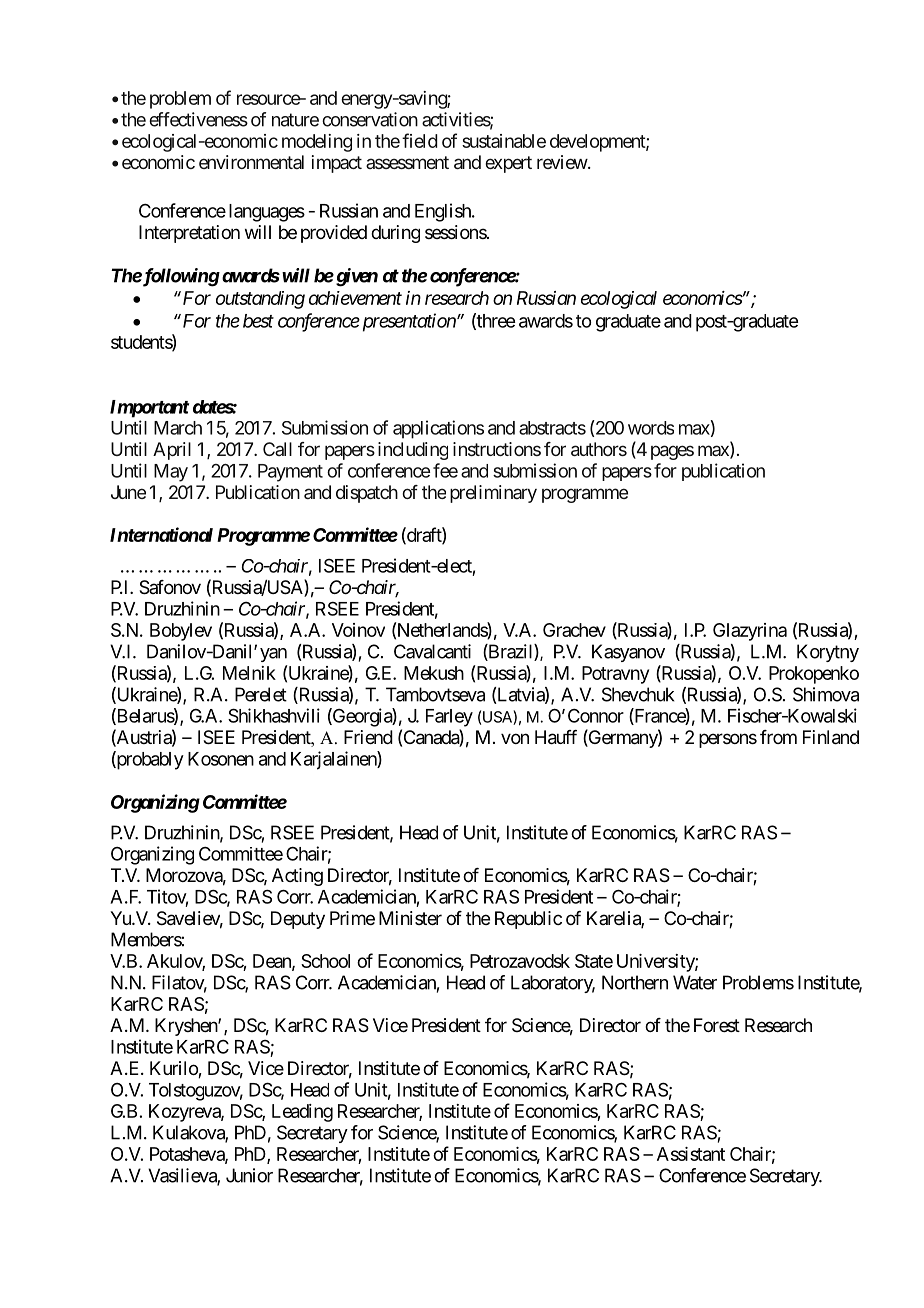 The image size is (924, 1308). What do you see at coordinates (161, 534) in the screenshot?
I see `International` at bounding box center [161, 534].
